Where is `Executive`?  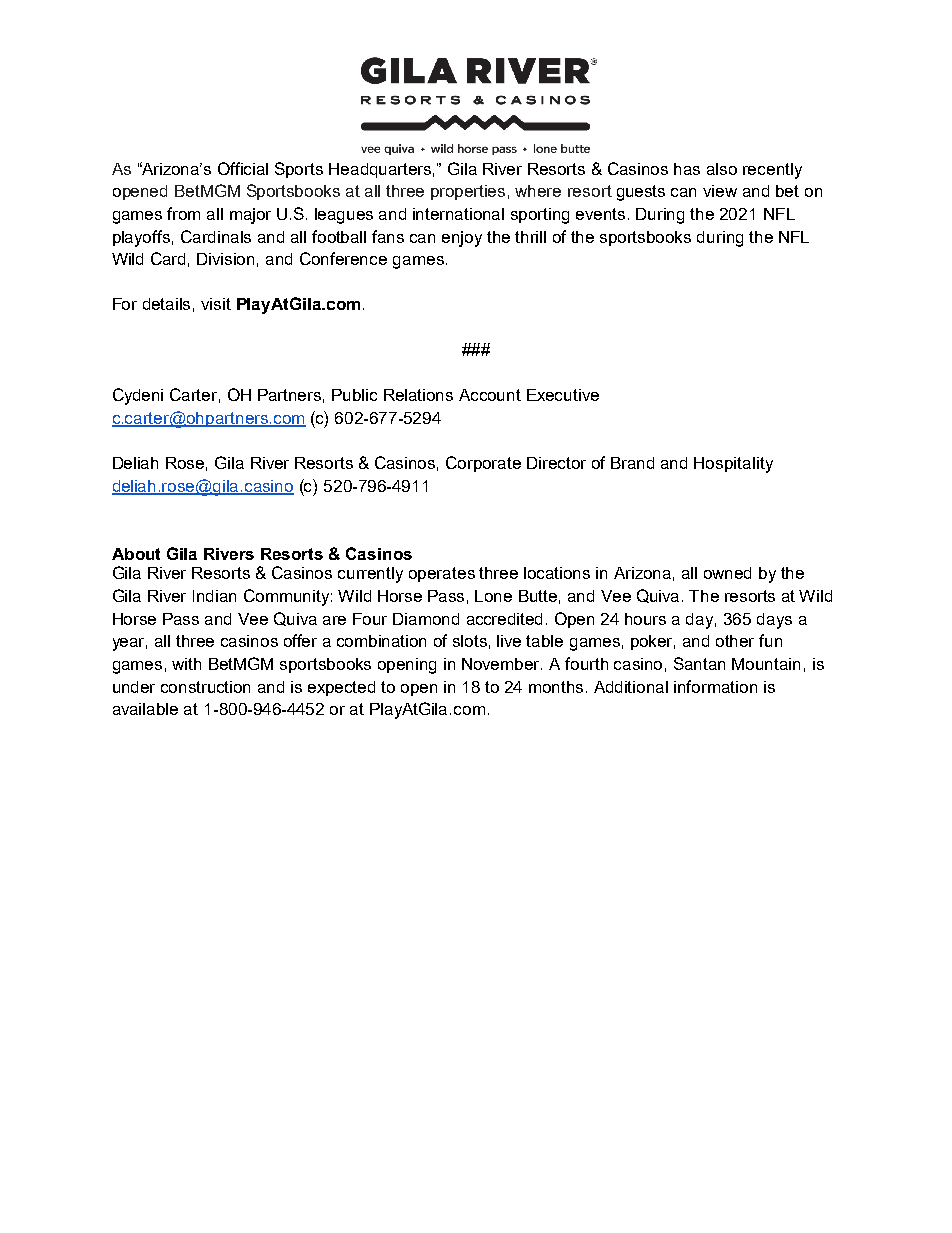
Executive is located at coordinates (563, 395).
